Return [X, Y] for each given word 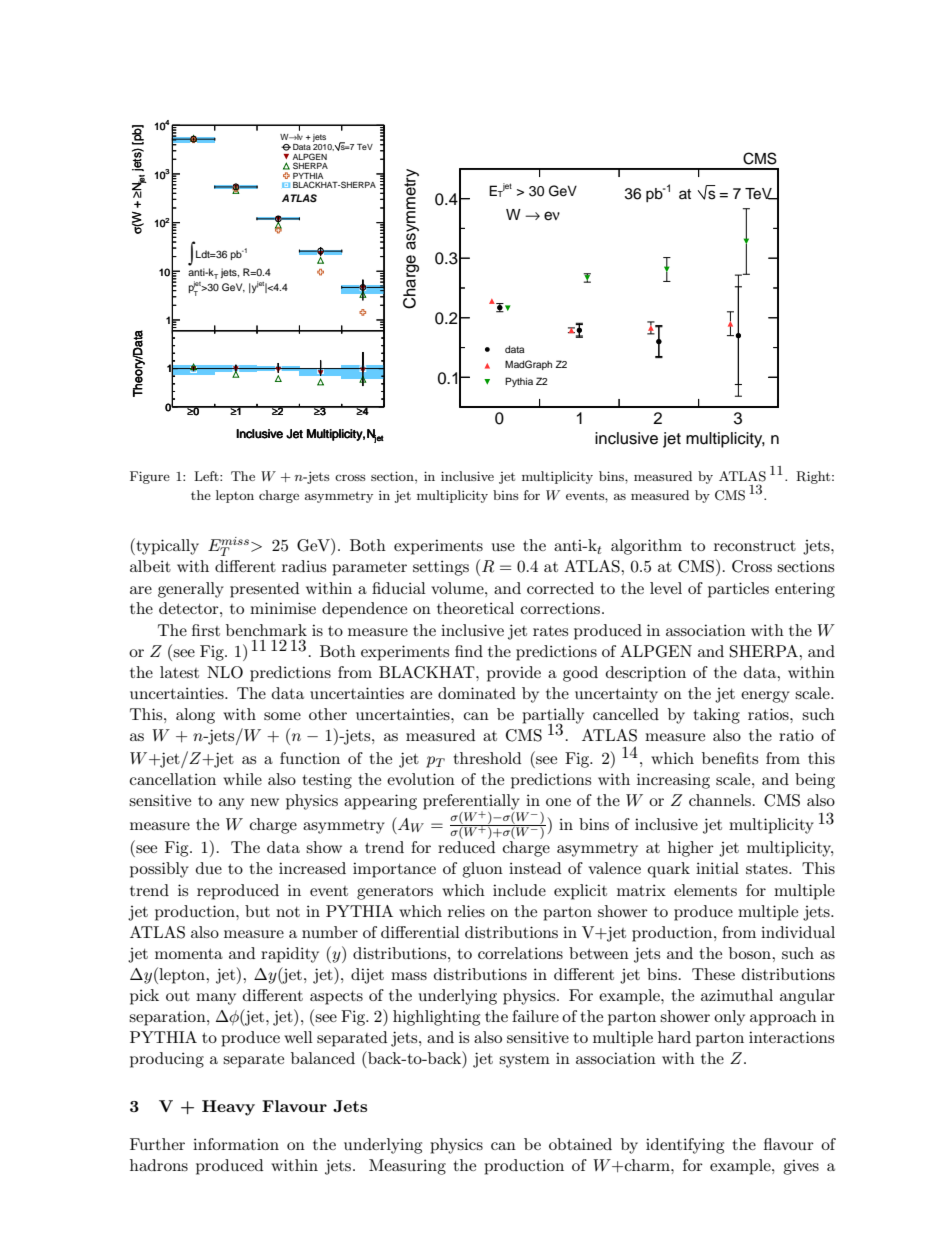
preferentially [471, 803]
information [236, 1144]
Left [207, 476]
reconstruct [755, 546]
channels [720, 800]
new [265, 802]
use [503, 547]
